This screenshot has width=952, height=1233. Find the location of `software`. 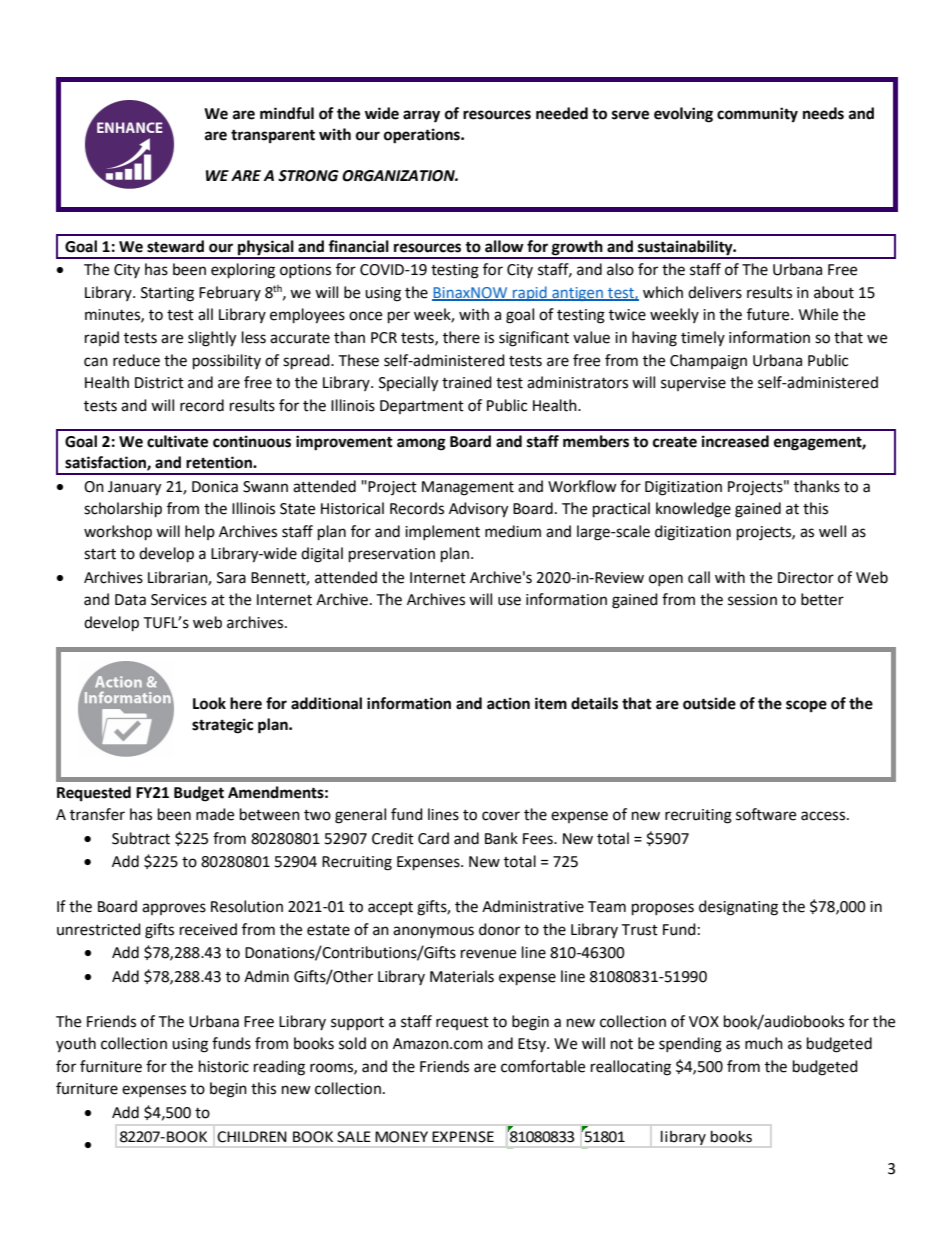

software is located at coordinates (766, 814).
